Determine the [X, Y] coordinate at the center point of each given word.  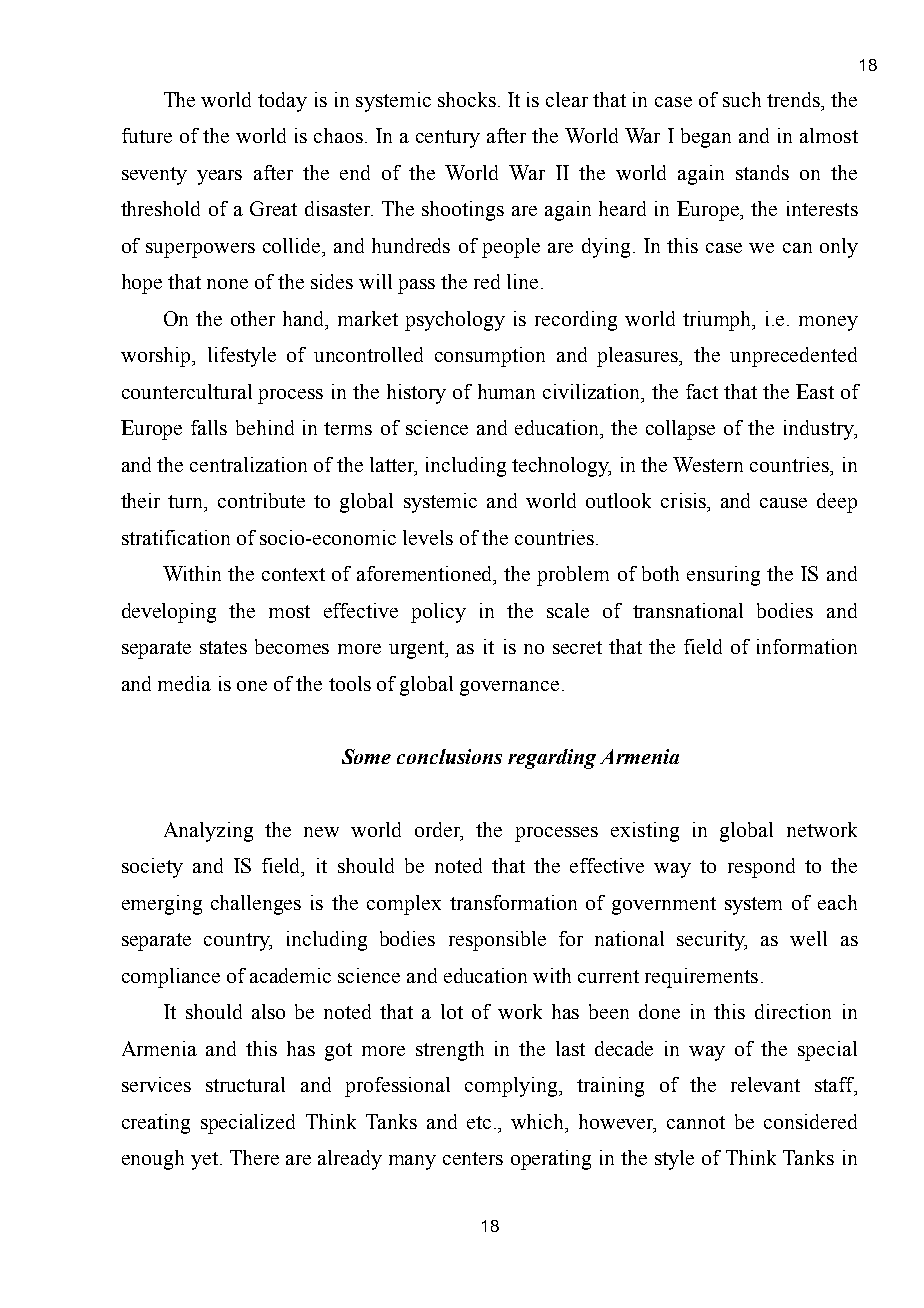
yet [204, 1161]
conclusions [449, 756]
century [448, 139]
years [219, 177]
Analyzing [208, 832]
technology [561, 467]
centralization [248, 464]
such [742, 99]
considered [810, 1121]
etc [479, 1122]
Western [708, 464]
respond [761, 868]
